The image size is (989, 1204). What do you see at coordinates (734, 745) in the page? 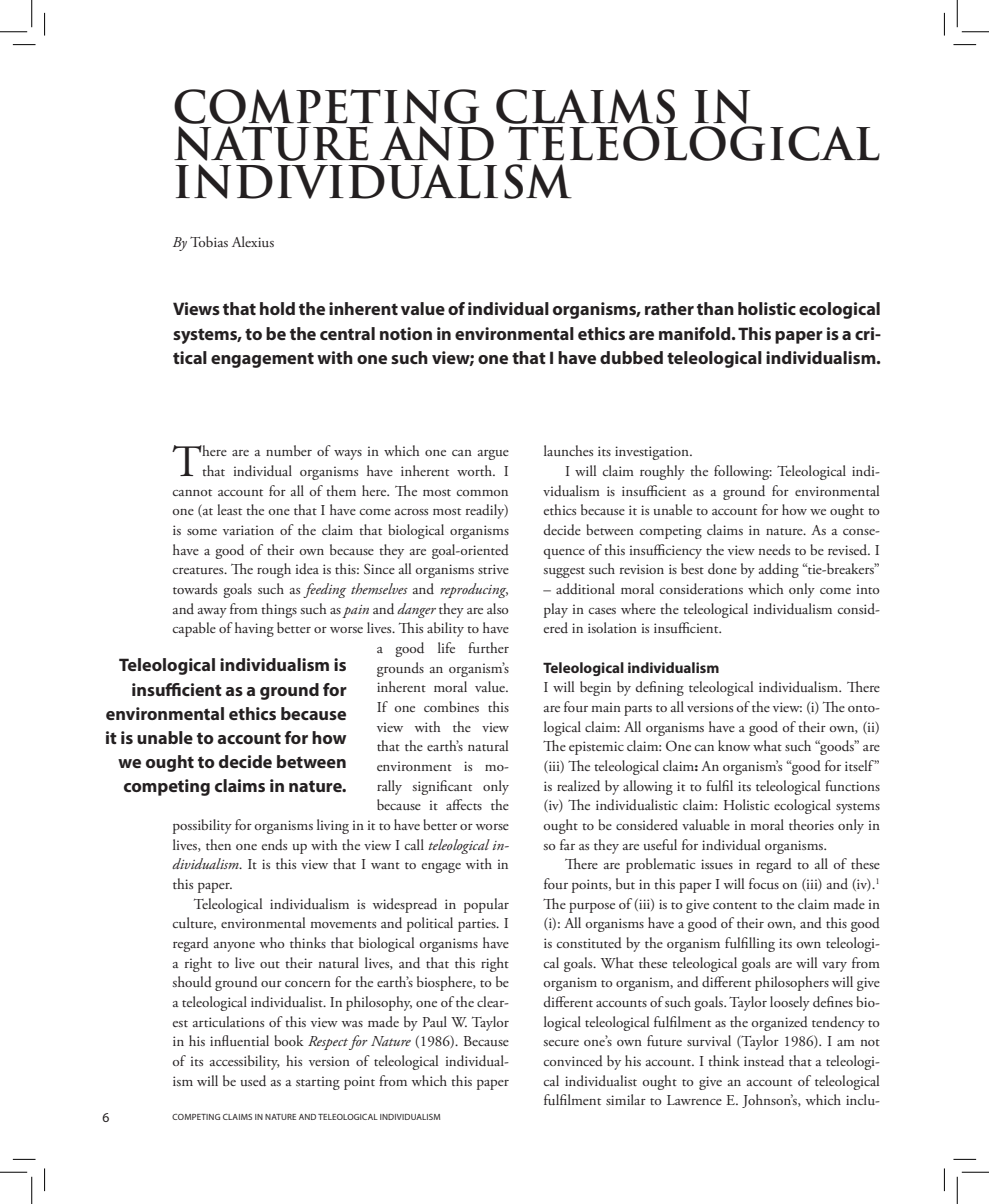
I see `know` at bounding box center [734, 745].
